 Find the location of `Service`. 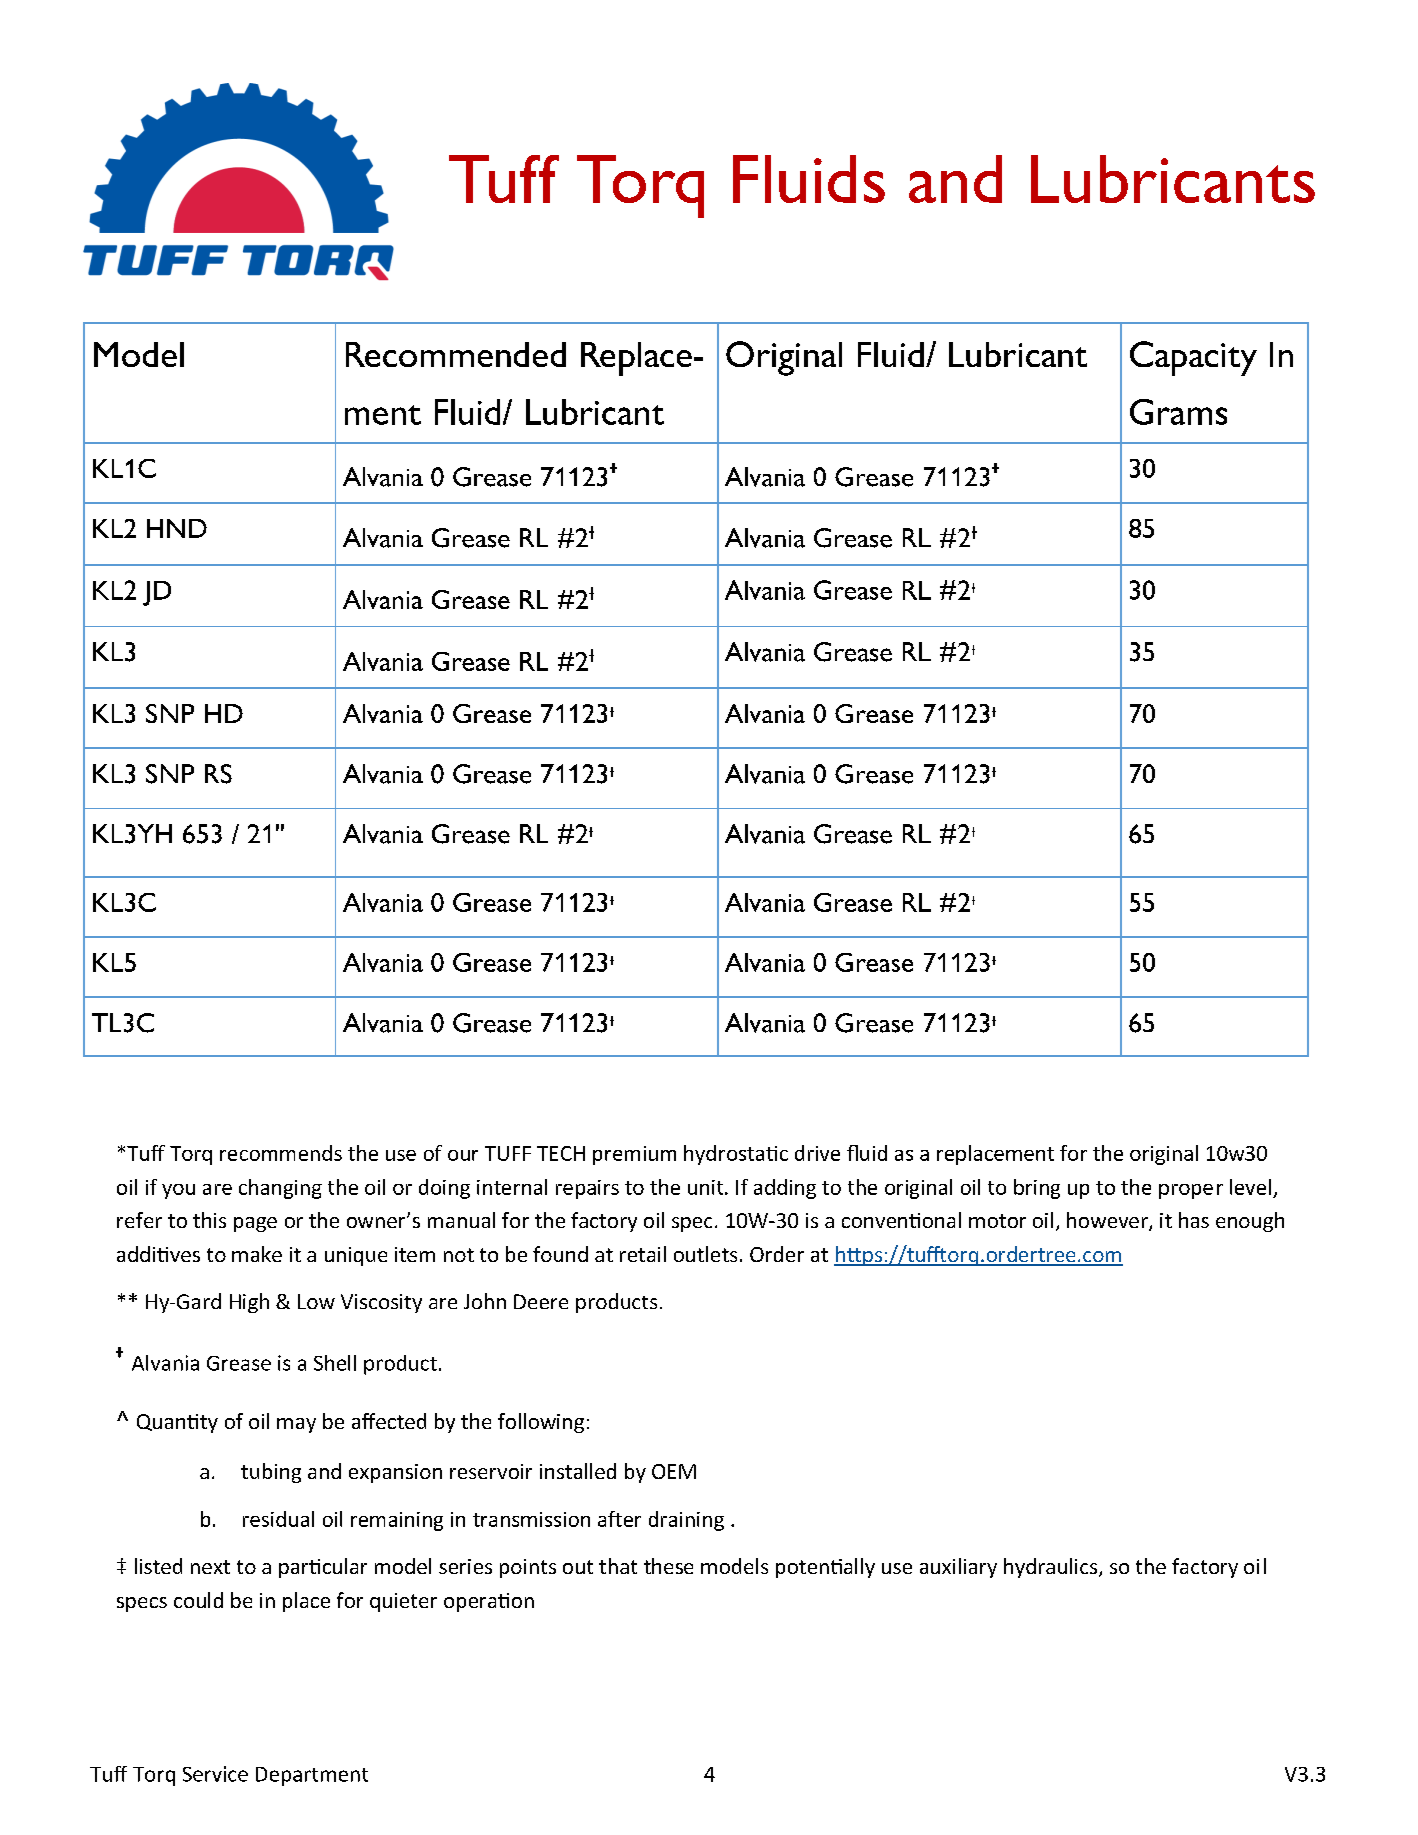

Service is located at coordinates (215, 1774).
